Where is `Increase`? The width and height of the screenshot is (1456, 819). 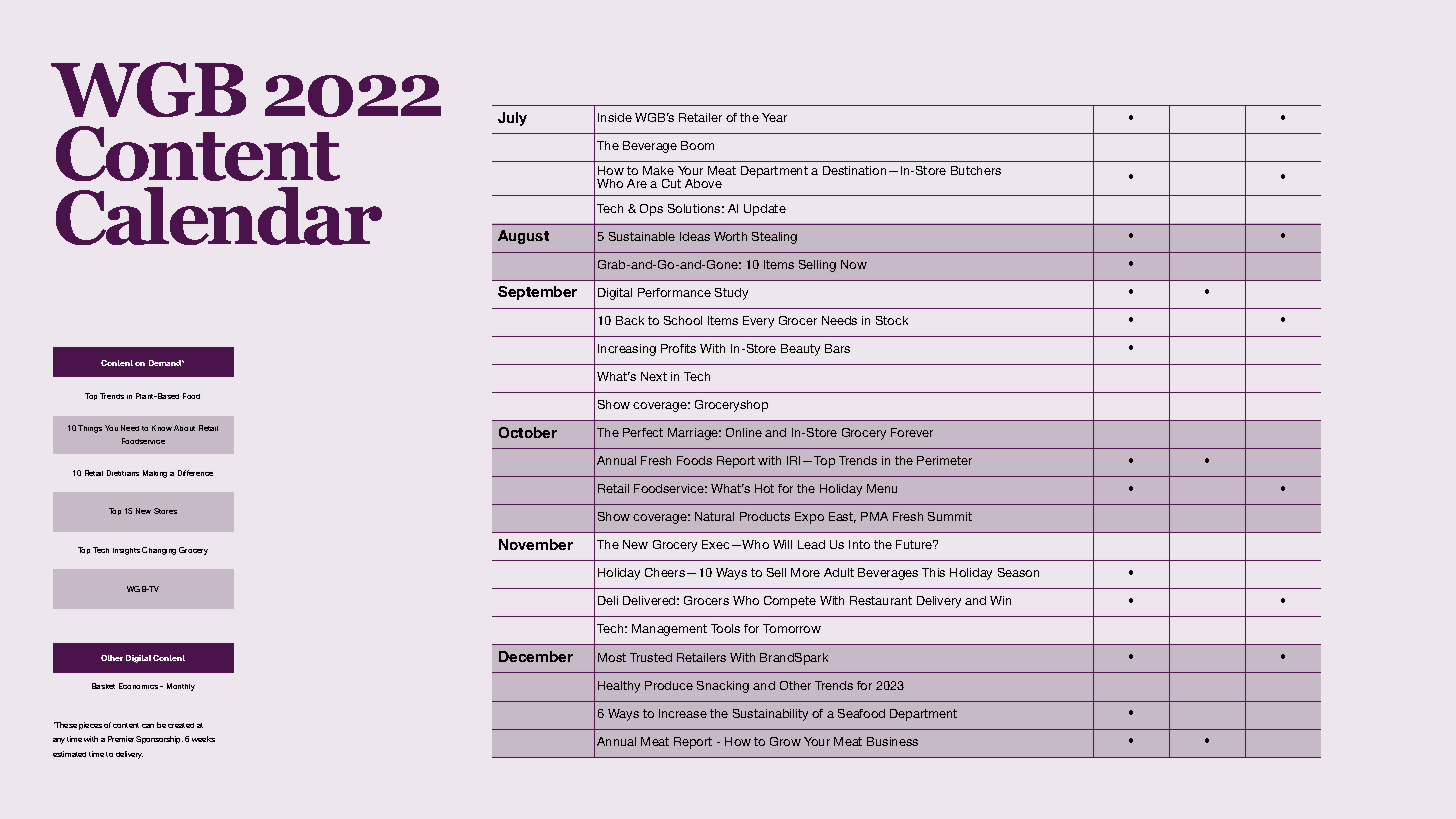 Increase is located at coordinates (683, 713).
